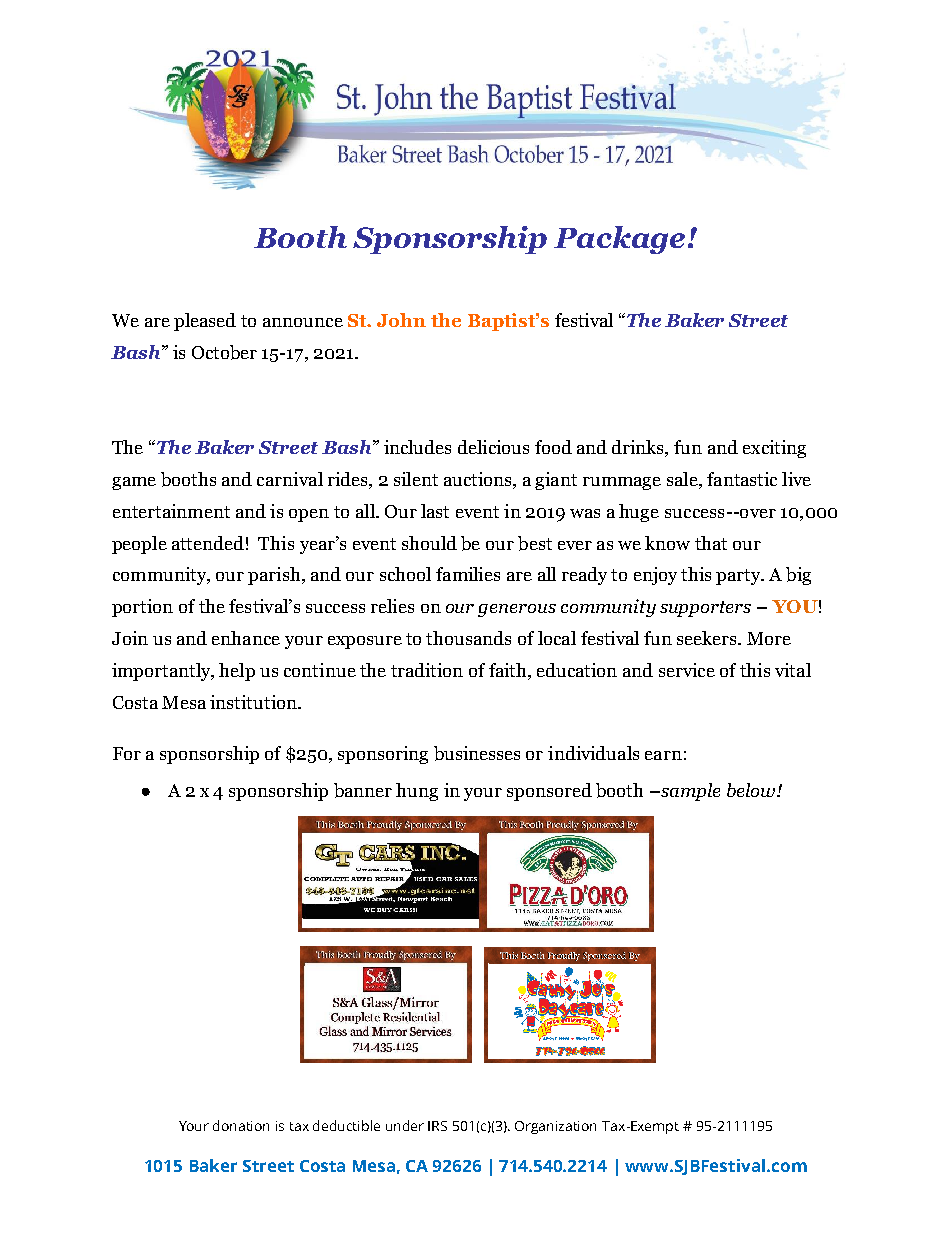 This screenshot has width=952, height=1233. I want to click on that, so click(711, 543).
